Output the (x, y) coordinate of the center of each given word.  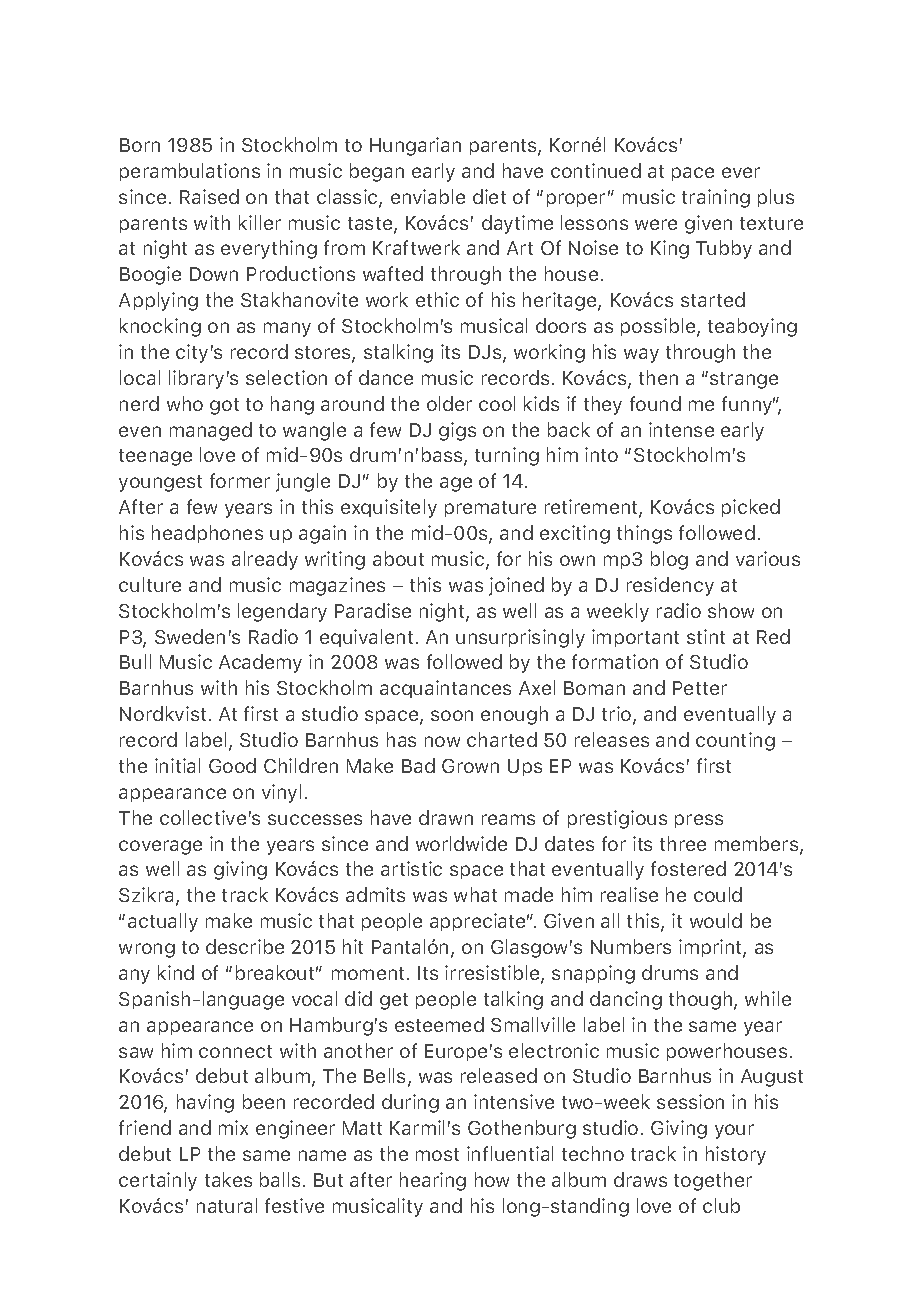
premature (490, 509)
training (716, 198)
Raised (209, 196)
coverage (160, 847)
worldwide (461, 843)
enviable (428, 196)
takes (228, 1179)
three (683, 843)
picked (751, 508)
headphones (207, 534)
